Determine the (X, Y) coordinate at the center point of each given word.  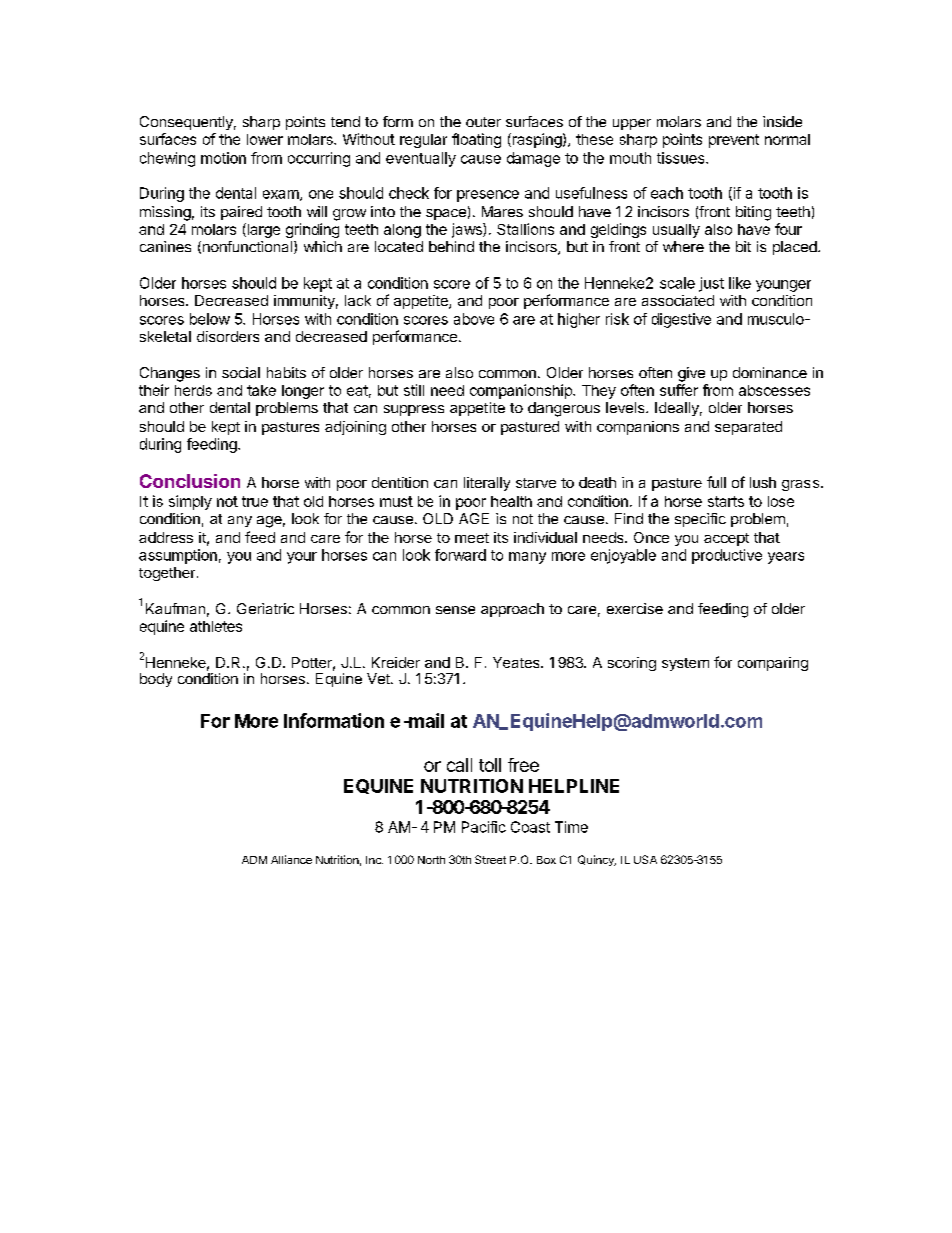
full (716, 482)
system (685, 664)
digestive (681, 320)
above (474, 319)
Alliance (291, 859)
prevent (734, 141)
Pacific (484, 827)
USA (645, 859)
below (210, 319)
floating (476, 140)
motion (223, 158)
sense (455, 610)
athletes (216, 626)
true (255, 501)
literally (487, 484)
